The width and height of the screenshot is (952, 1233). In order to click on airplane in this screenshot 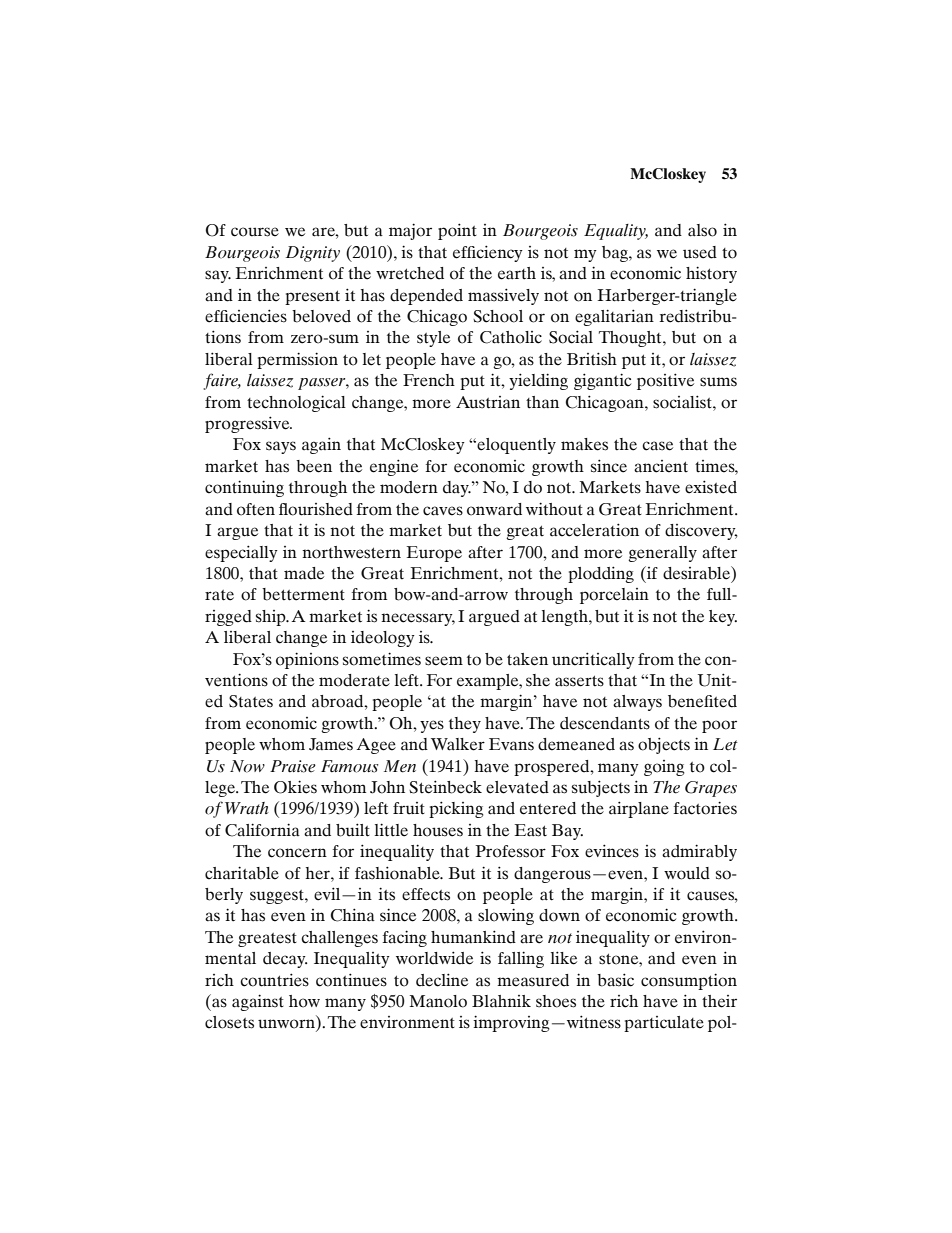, I will do `click(639, 809)`.
